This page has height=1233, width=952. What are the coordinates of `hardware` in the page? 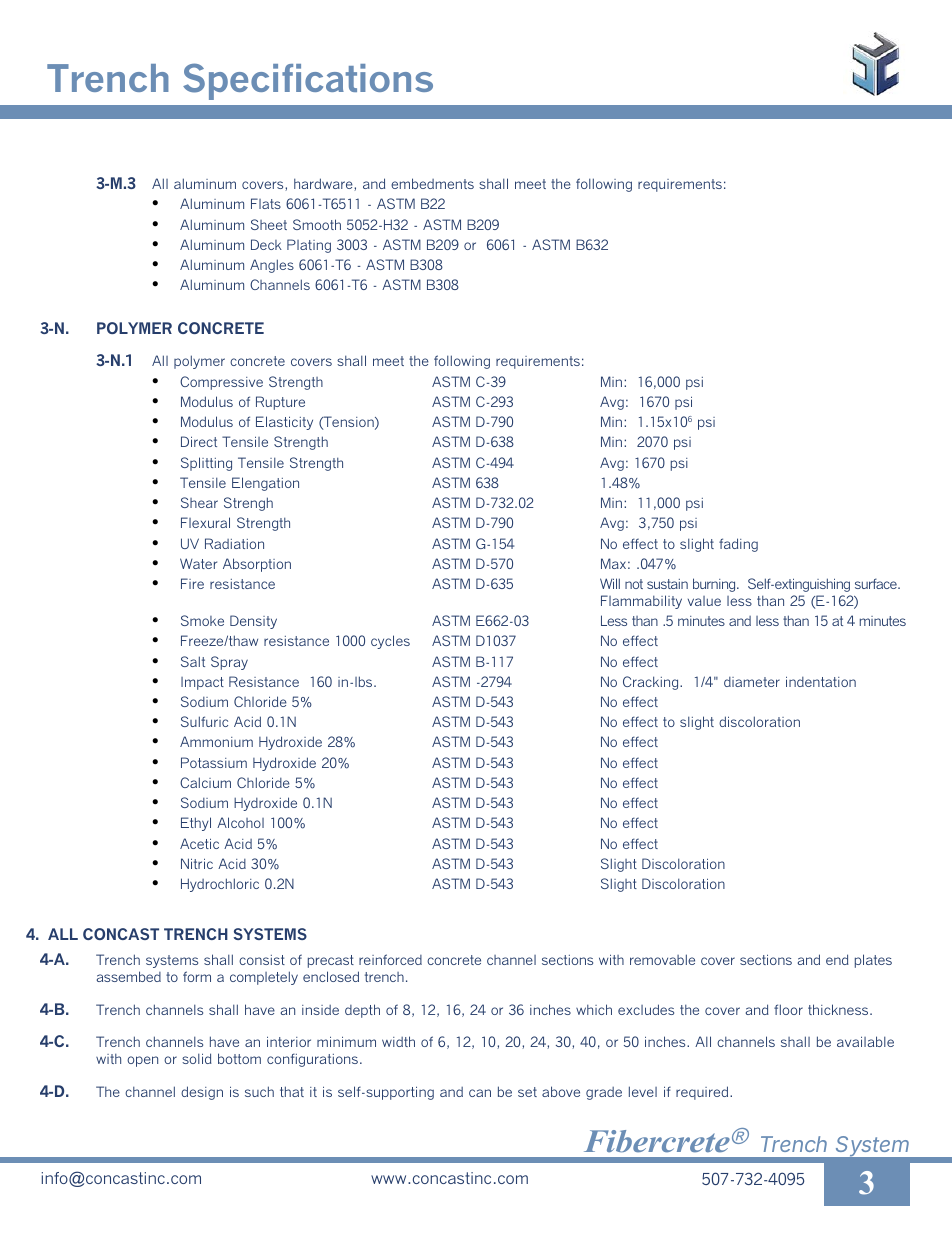 It's located at (324, 184).
